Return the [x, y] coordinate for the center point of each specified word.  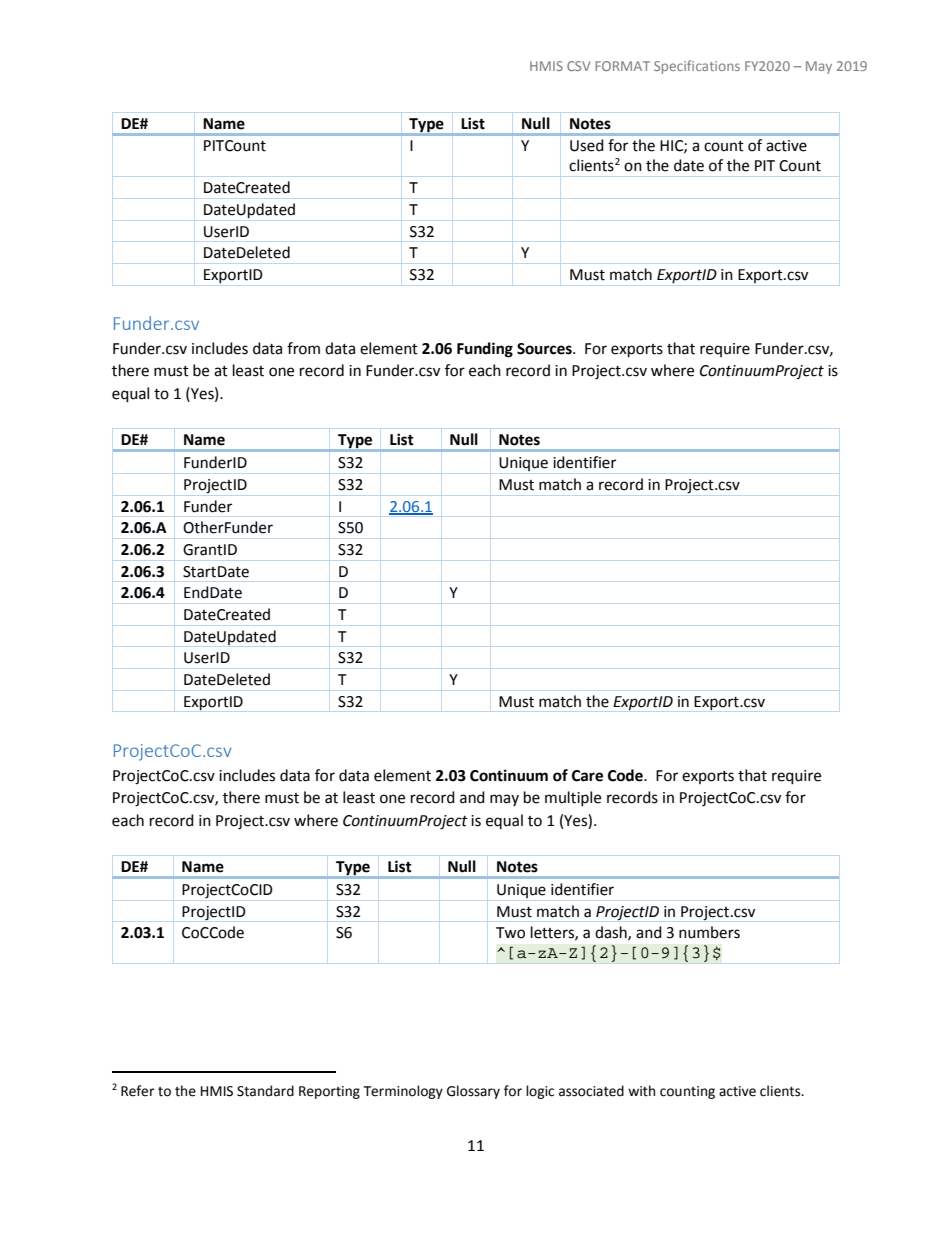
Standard [265, 1091]
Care [587, 776]
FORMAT [622, 66]
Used [586, 145]
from [303, 348]
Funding [485, 350]
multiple [573, 798]
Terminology [403, 1092]
